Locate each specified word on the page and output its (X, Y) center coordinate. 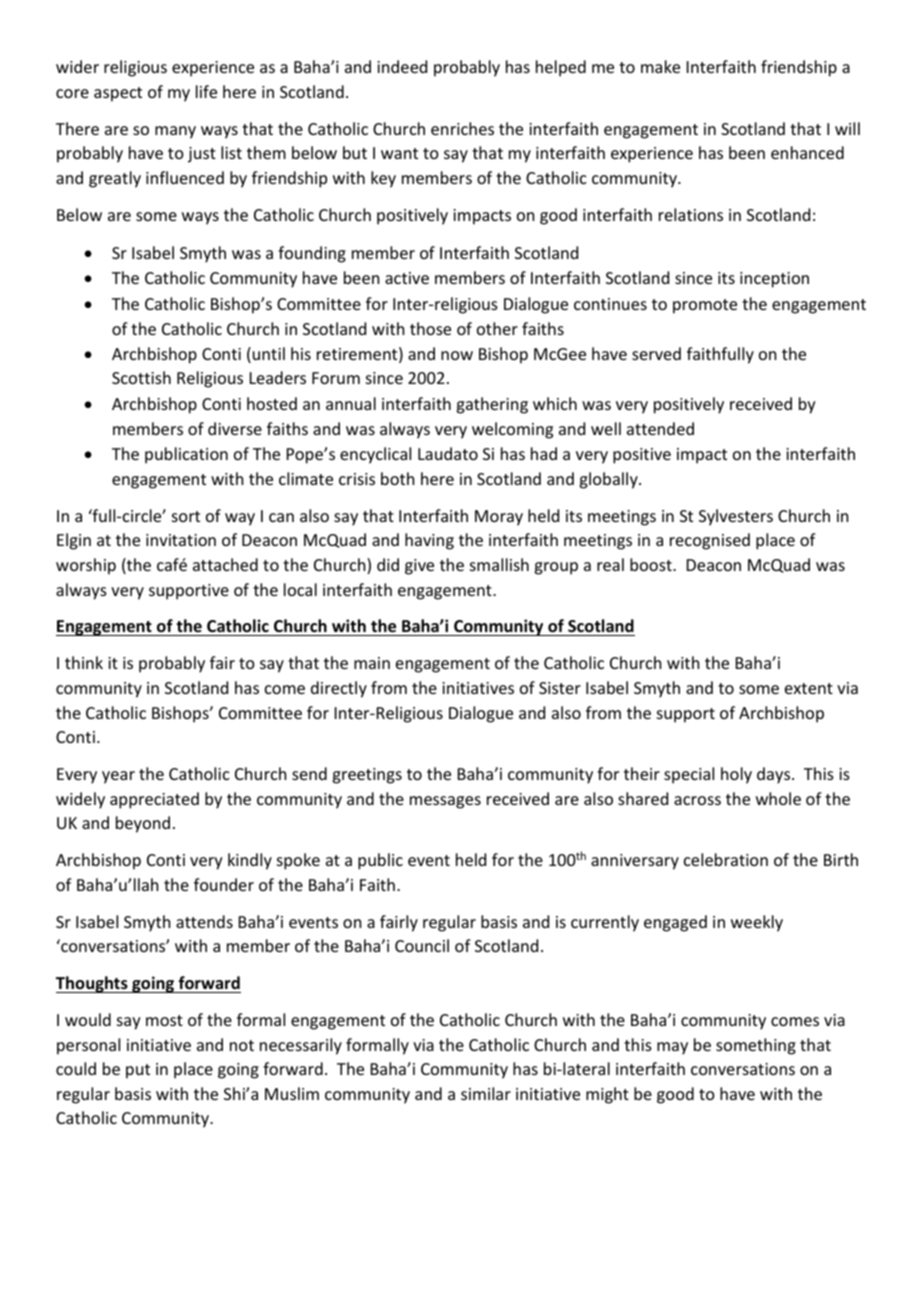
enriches (462, 128)
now (457, 355)
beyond (143, 824)
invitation (181, 540)
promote (705, 306)
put (138, 1071)
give (419, 567)
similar (486, 1093)
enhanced (807, 152)
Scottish (141, 377)
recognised (710, 541)
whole (778, 798)
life (206, 91)
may (672, 1048)
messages (445, 802)
